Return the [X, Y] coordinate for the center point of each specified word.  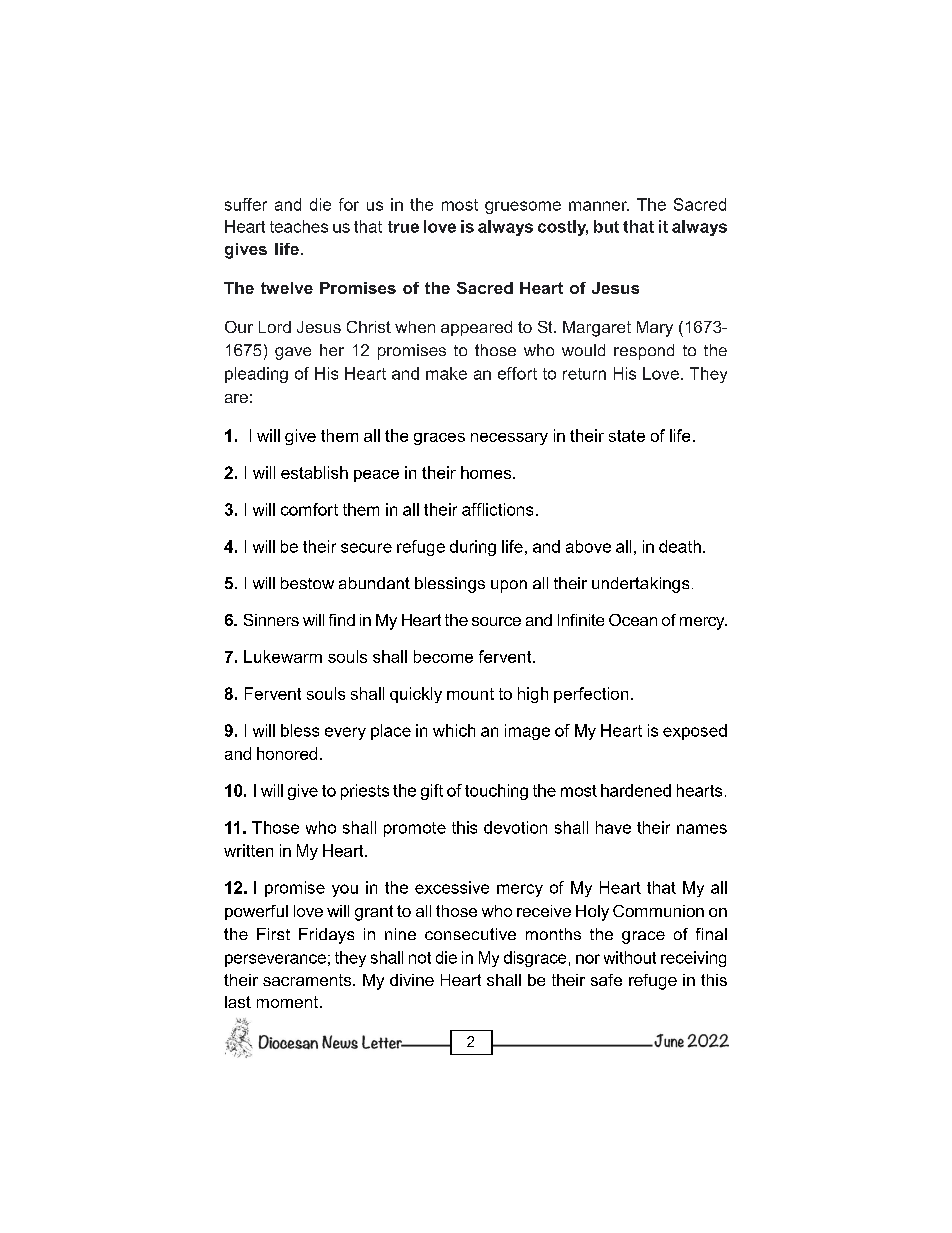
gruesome [523, 207]
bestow [307, 583]
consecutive [470, 934]
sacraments [308, 980]
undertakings [640, 585]
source [496, 621]
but [606, 226]
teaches [299, 226]
